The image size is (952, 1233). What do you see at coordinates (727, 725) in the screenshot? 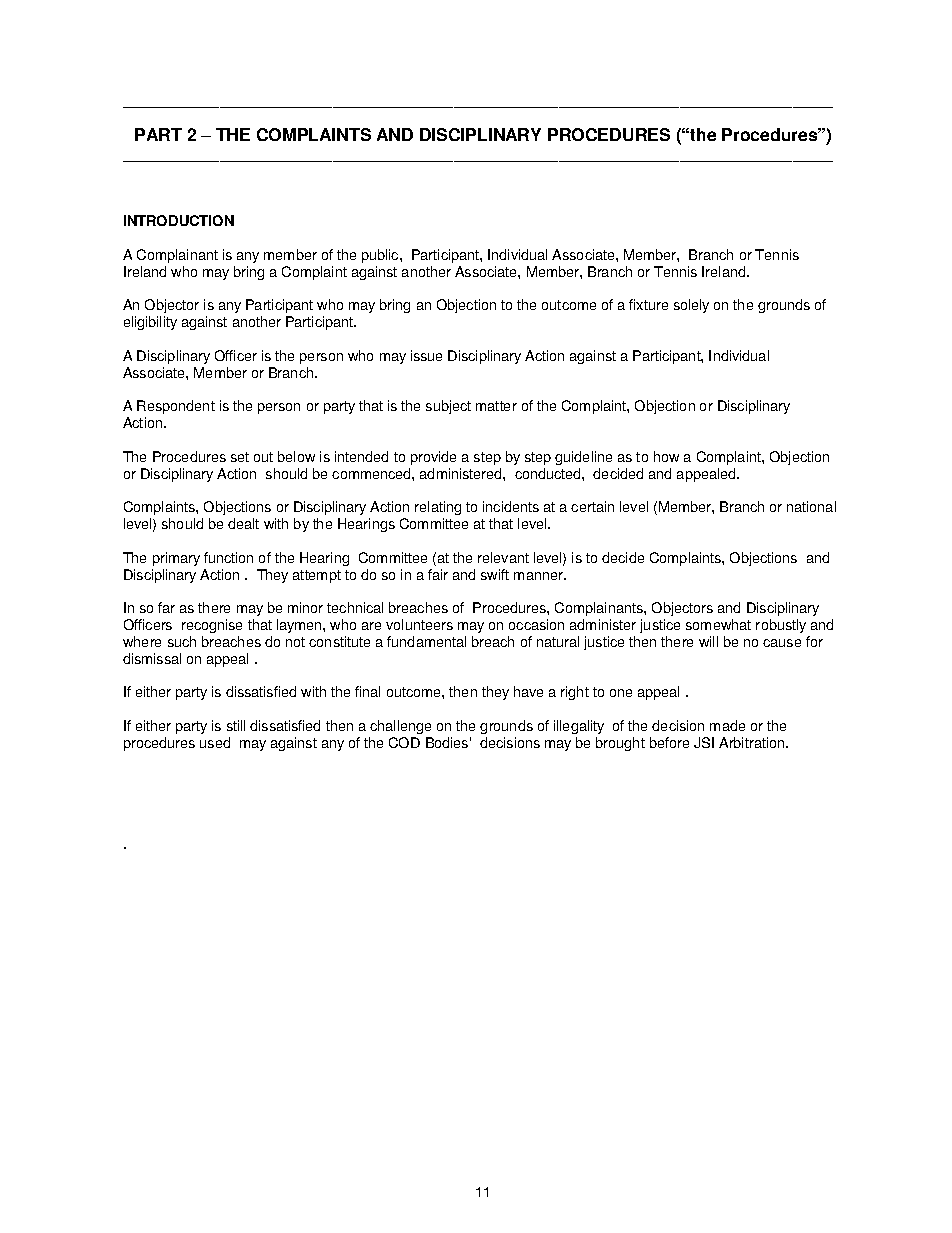
I see `made` at bounding box center [727, 725].
